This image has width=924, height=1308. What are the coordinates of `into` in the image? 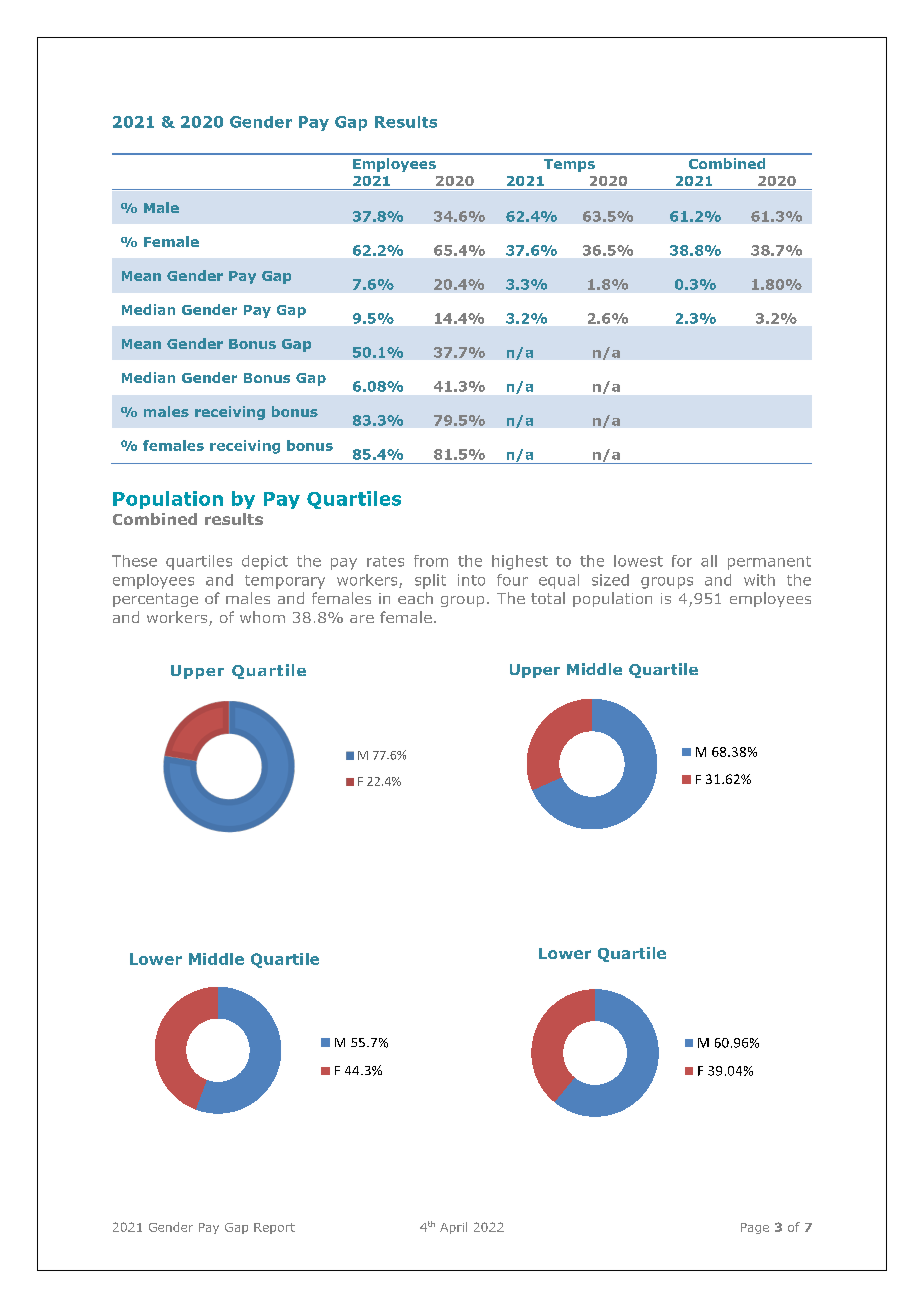 It's located at (471, 580).
